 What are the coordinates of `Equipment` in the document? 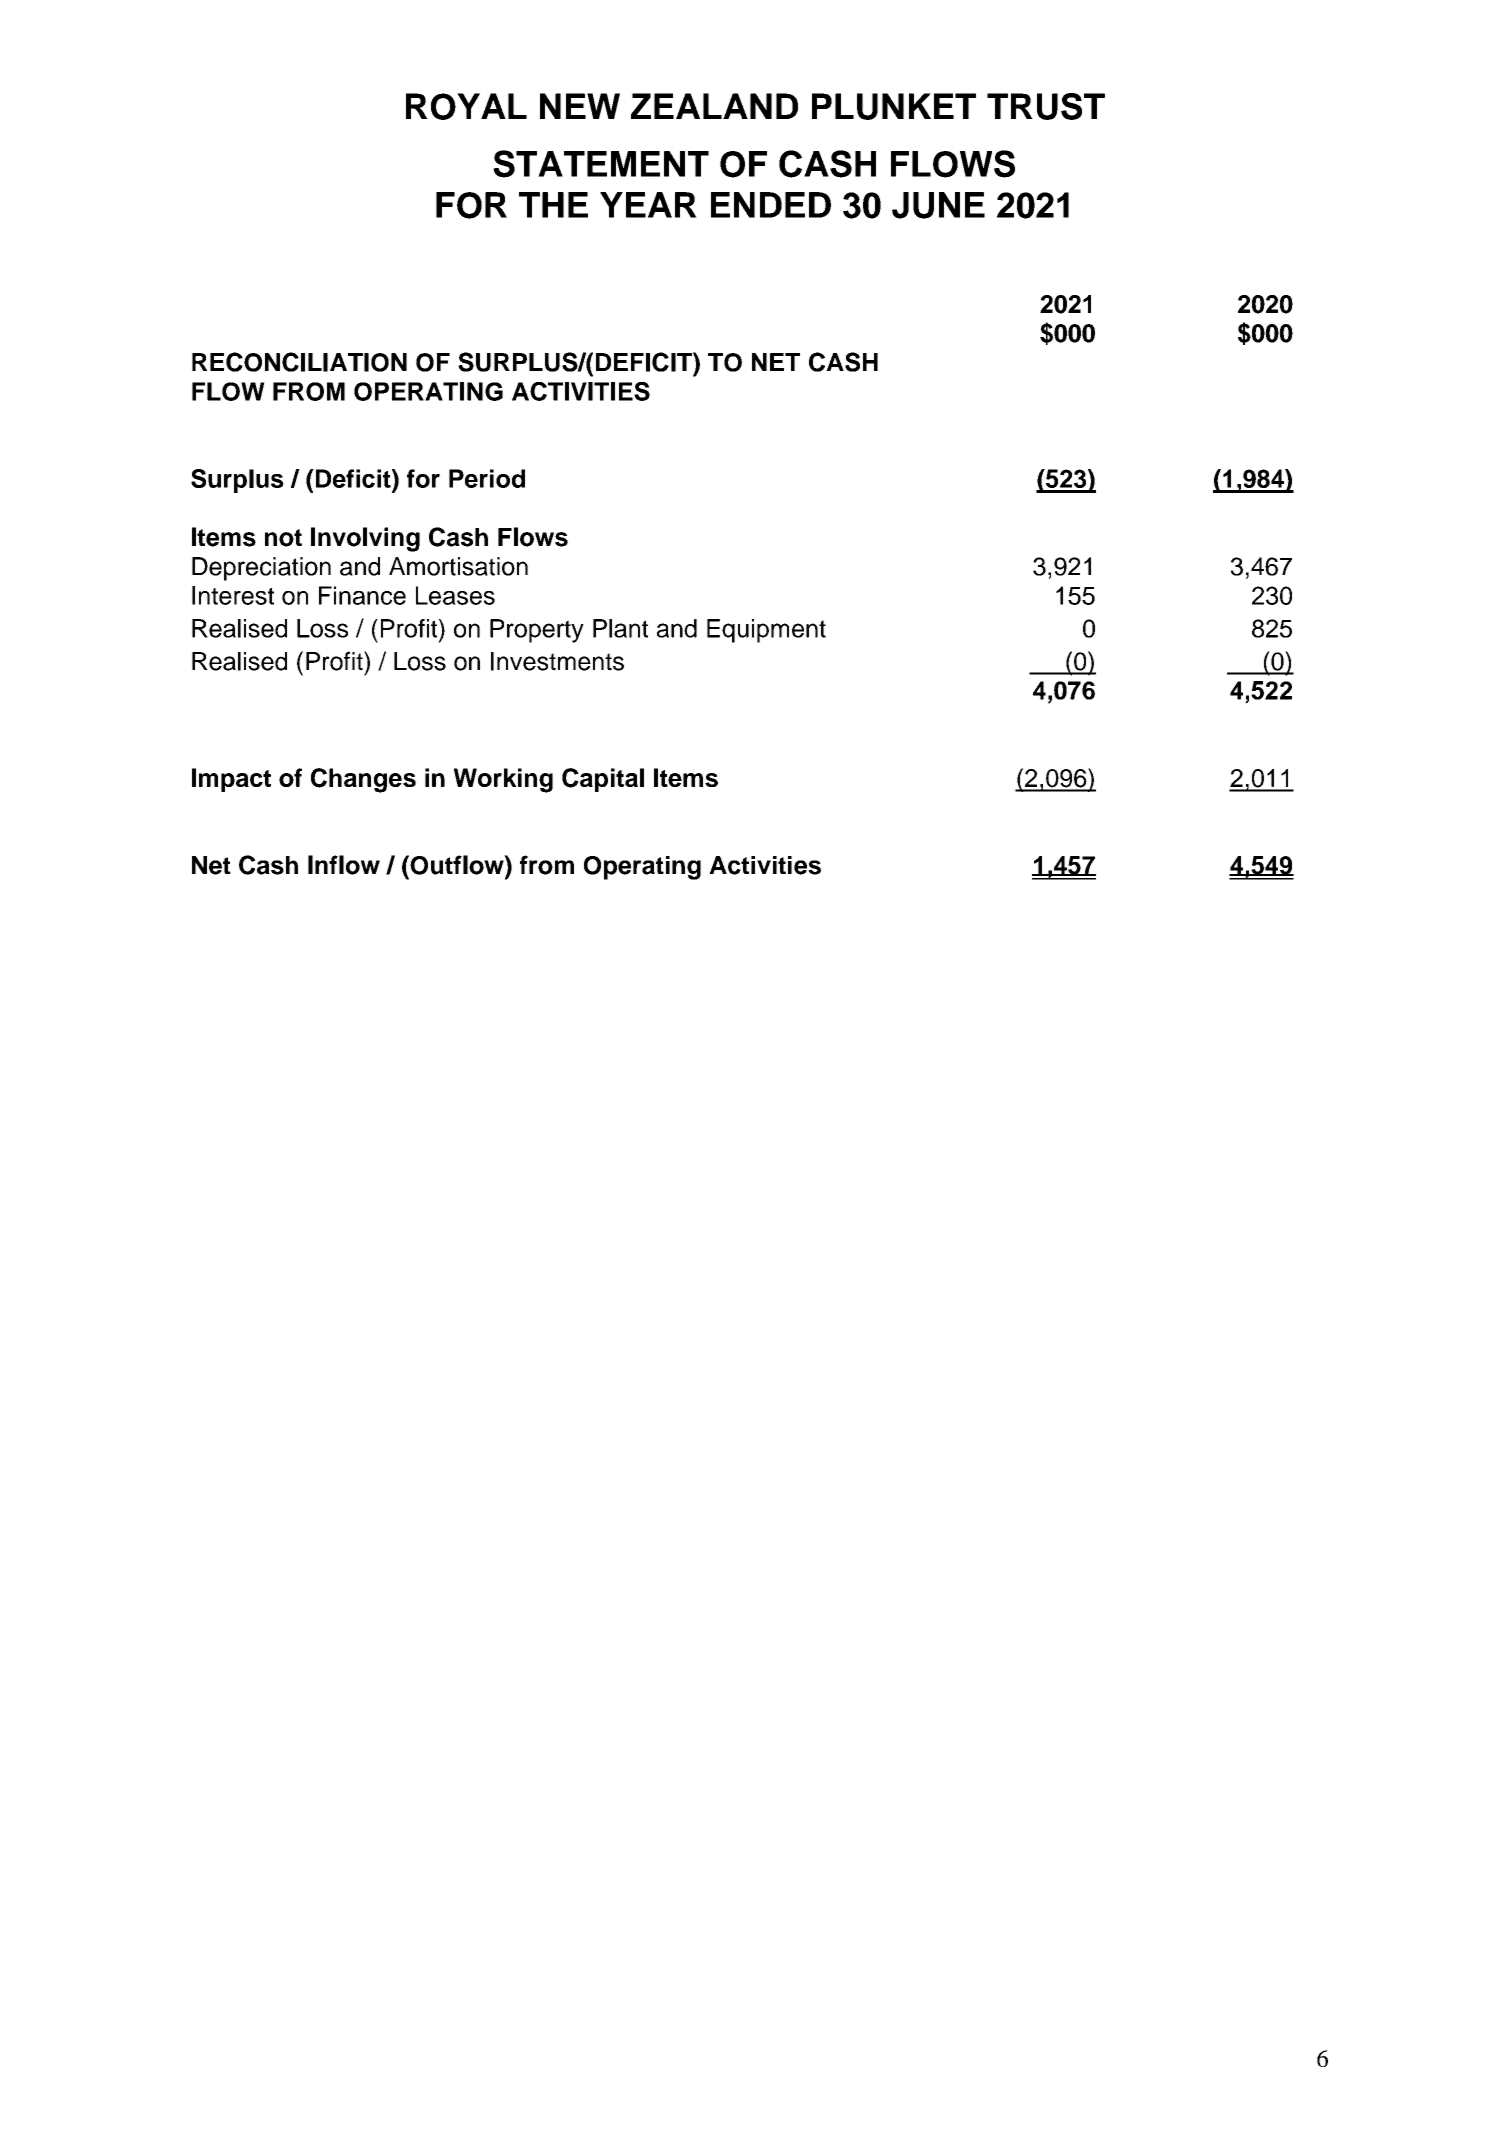 It's located at (766, 631).
